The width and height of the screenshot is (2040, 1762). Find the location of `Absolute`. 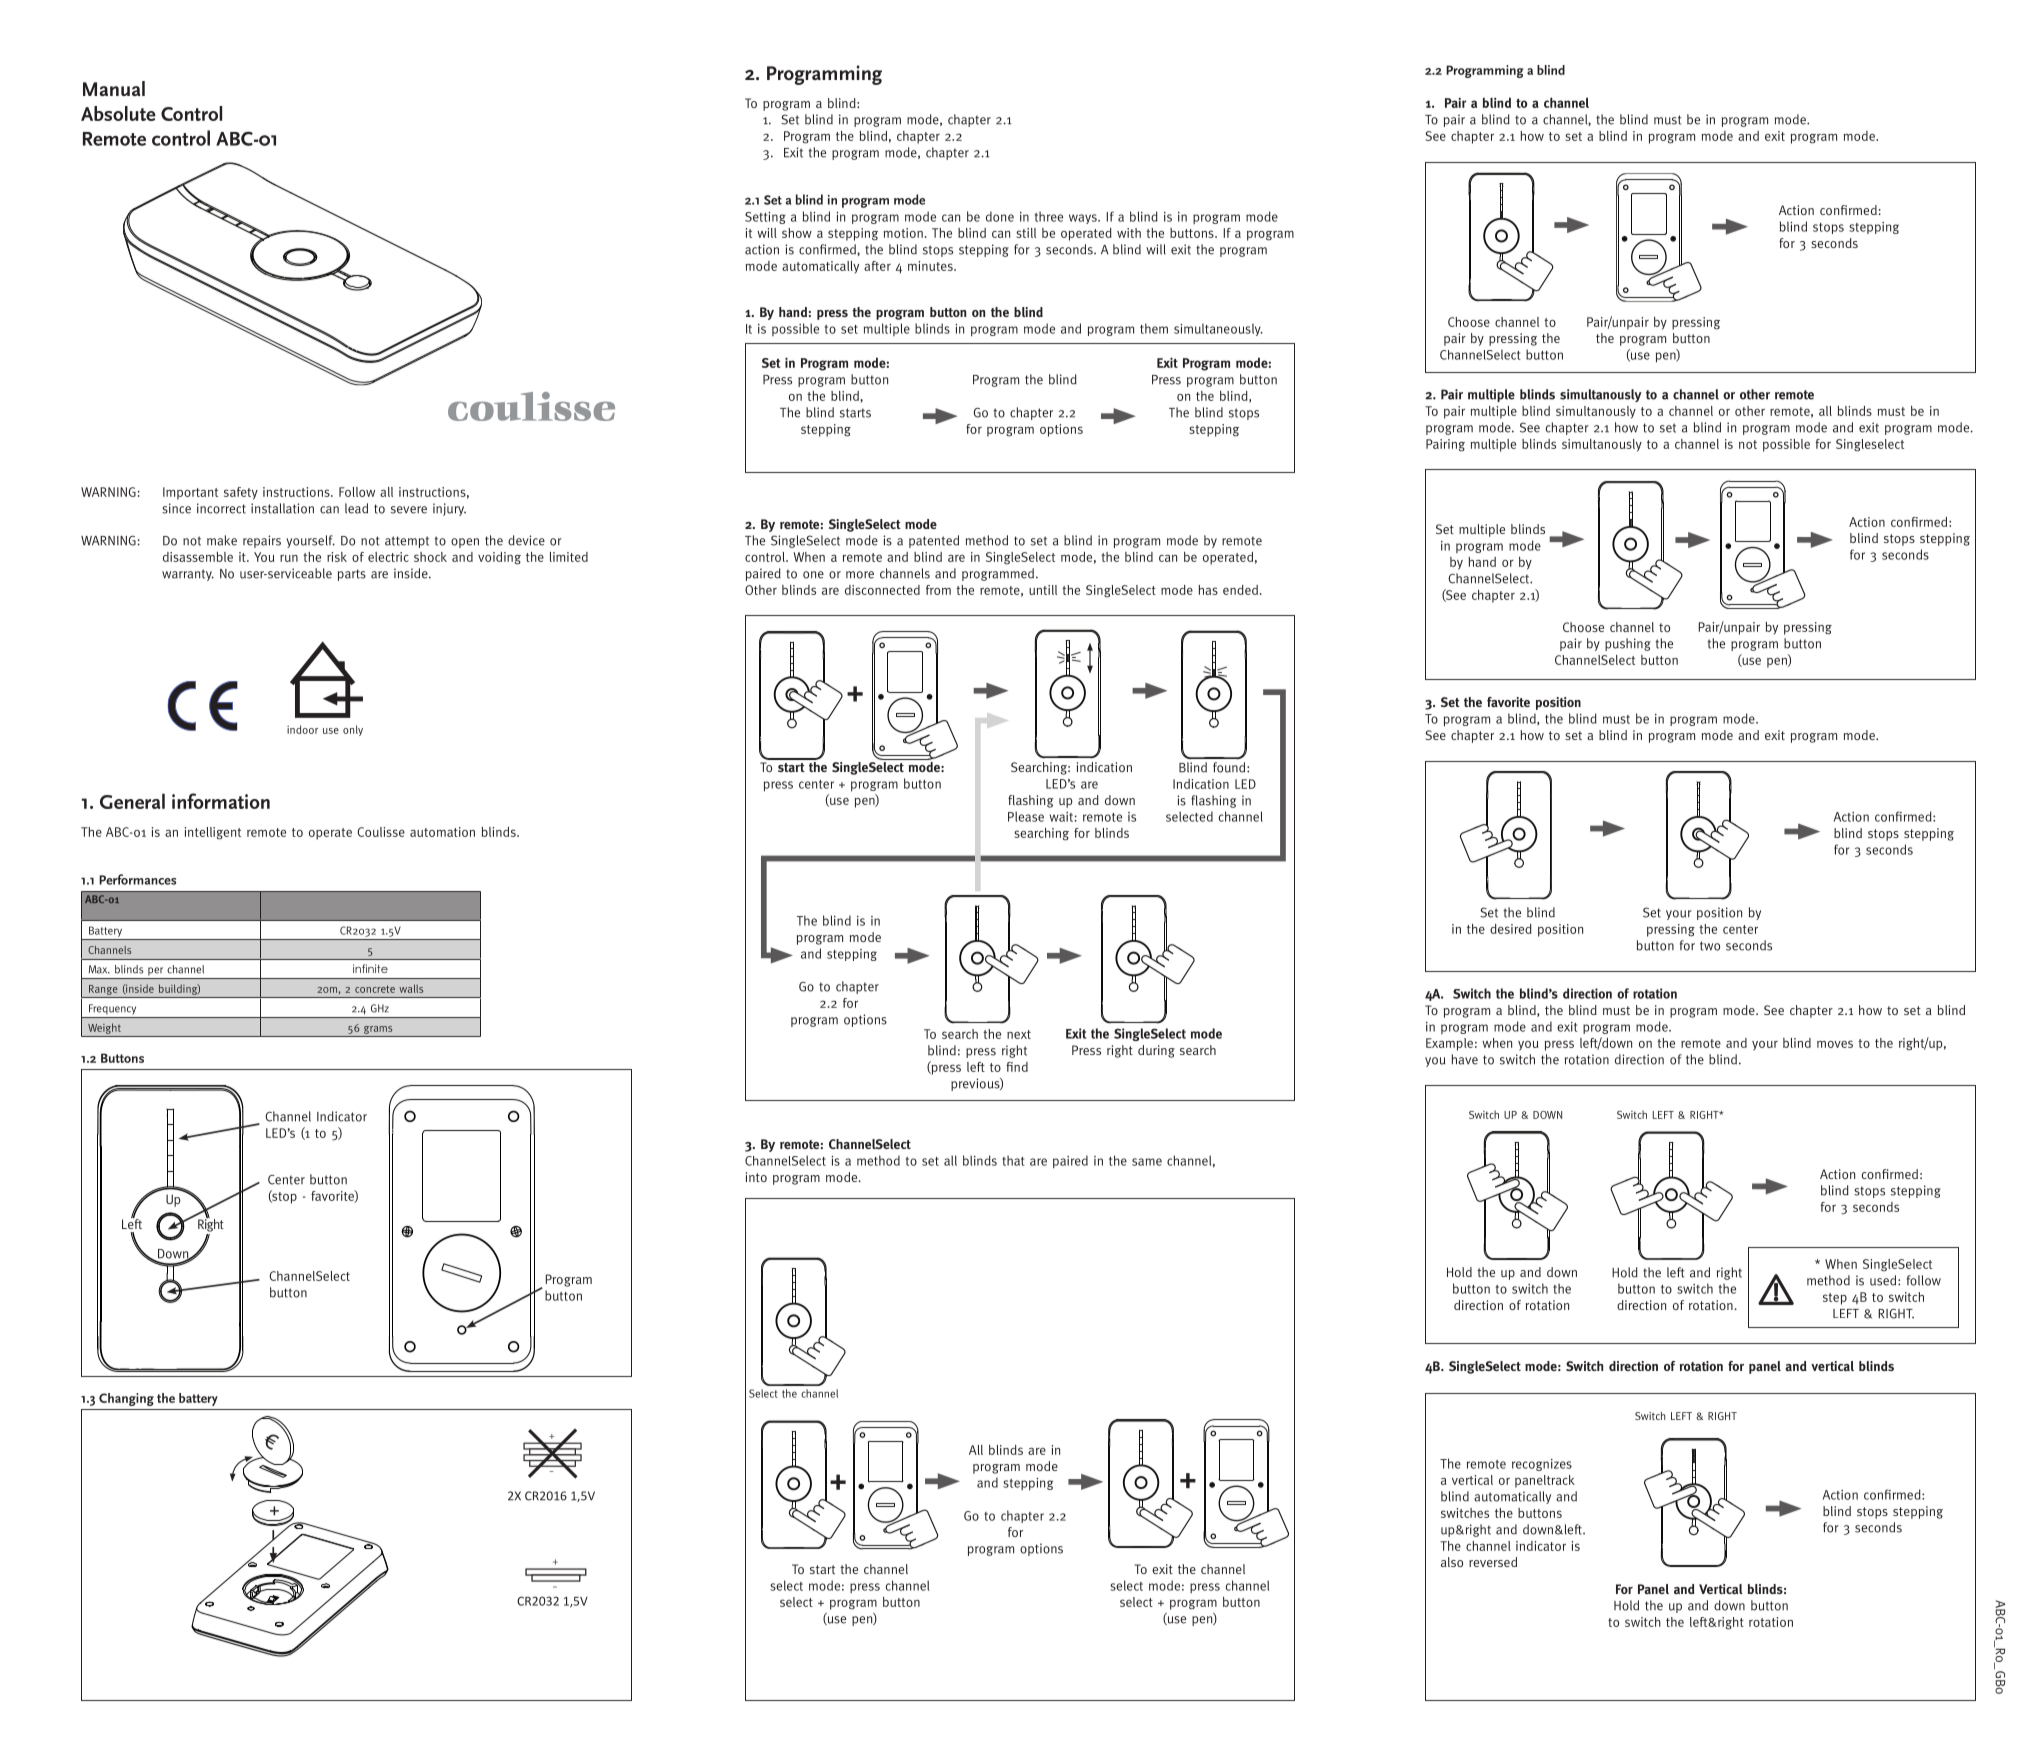

Absolute is located at coordinates (118, 113).
